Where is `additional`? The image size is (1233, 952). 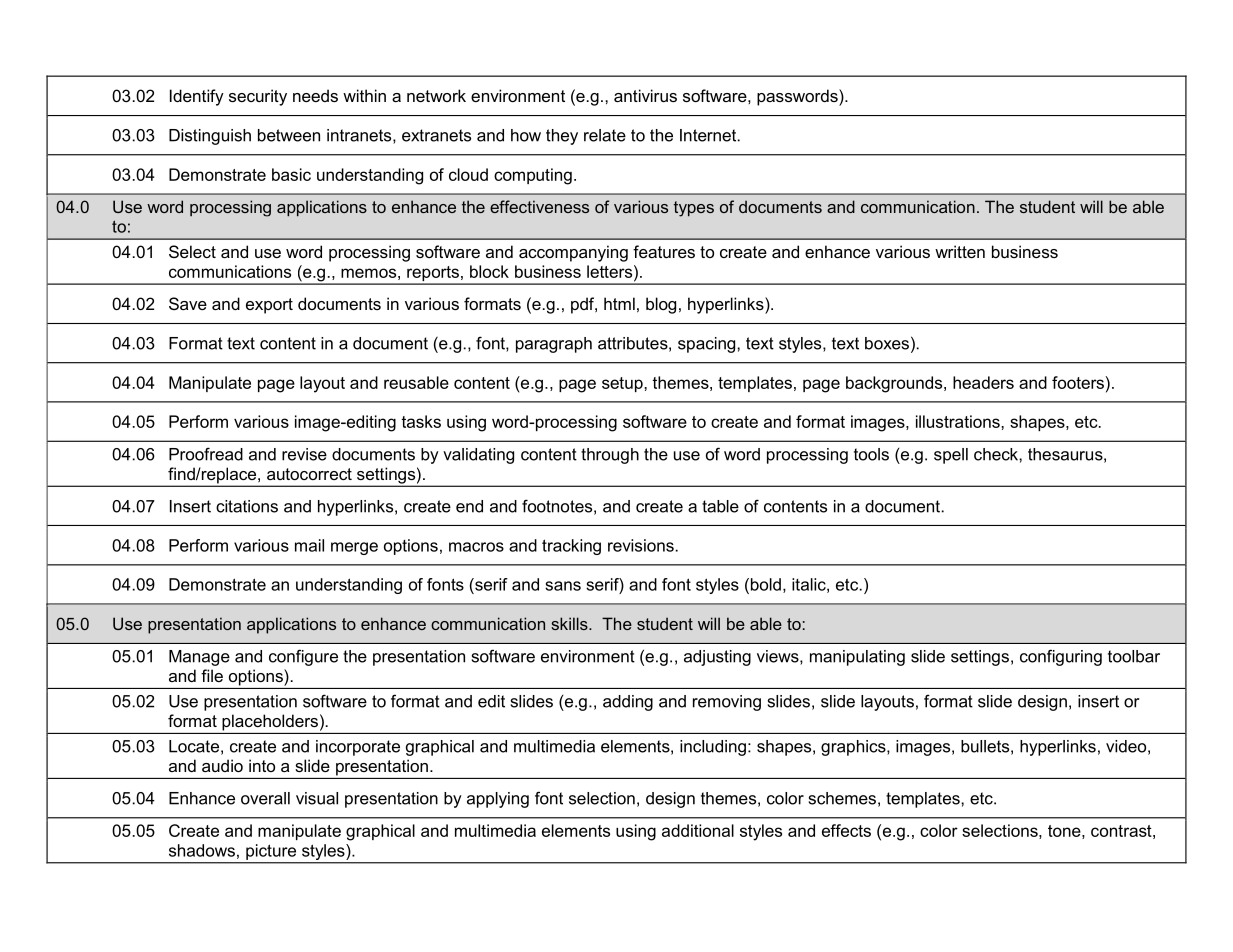
additional is located at coordinates (698, 830).
